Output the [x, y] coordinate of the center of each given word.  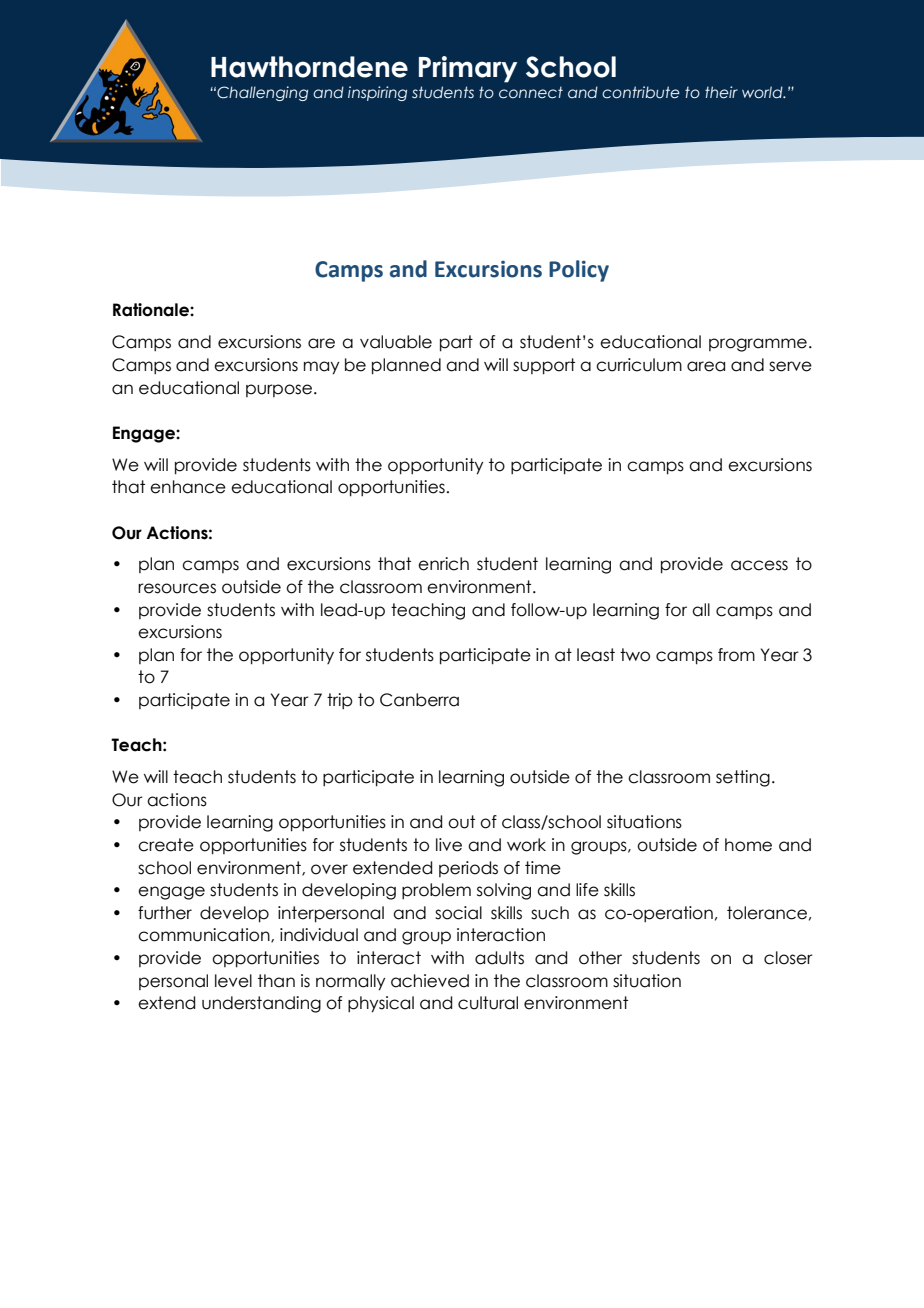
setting [743, 778]
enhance [188, 487]
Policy [579, 271]
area [706, 366]
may [321, 368]
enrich [443, 564]
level [233, 981]
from [736, 655]
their [721, 92]
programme [758, 345]
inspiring [377, 93]
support [544, 366]
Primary [468, 69]
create [166, 845]
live [449, 845]
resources [177, 588]
